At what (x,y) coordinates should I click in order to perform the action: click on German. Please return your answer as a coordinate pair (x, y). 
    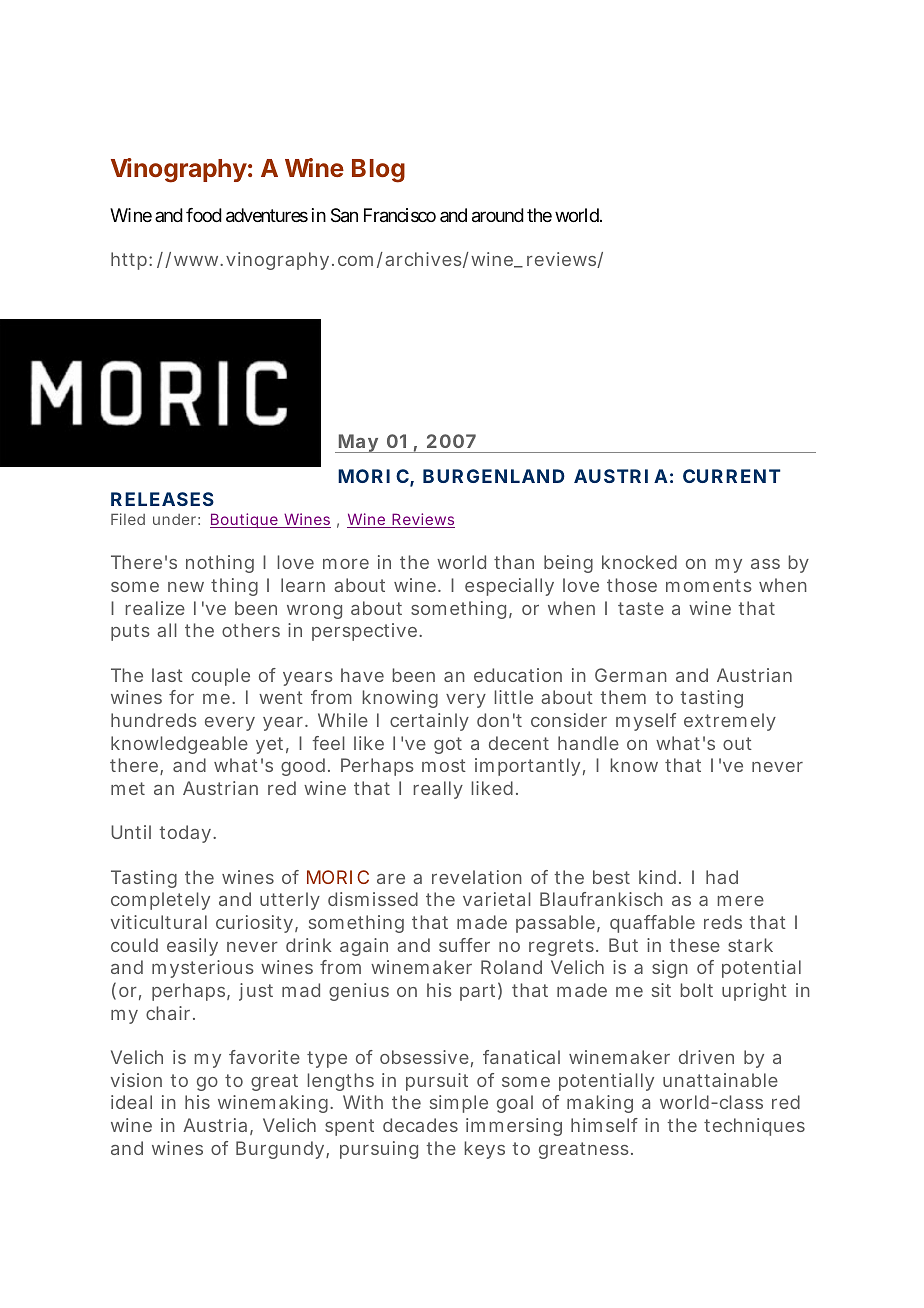
    Looking at the image, I should click on (631, 675).
